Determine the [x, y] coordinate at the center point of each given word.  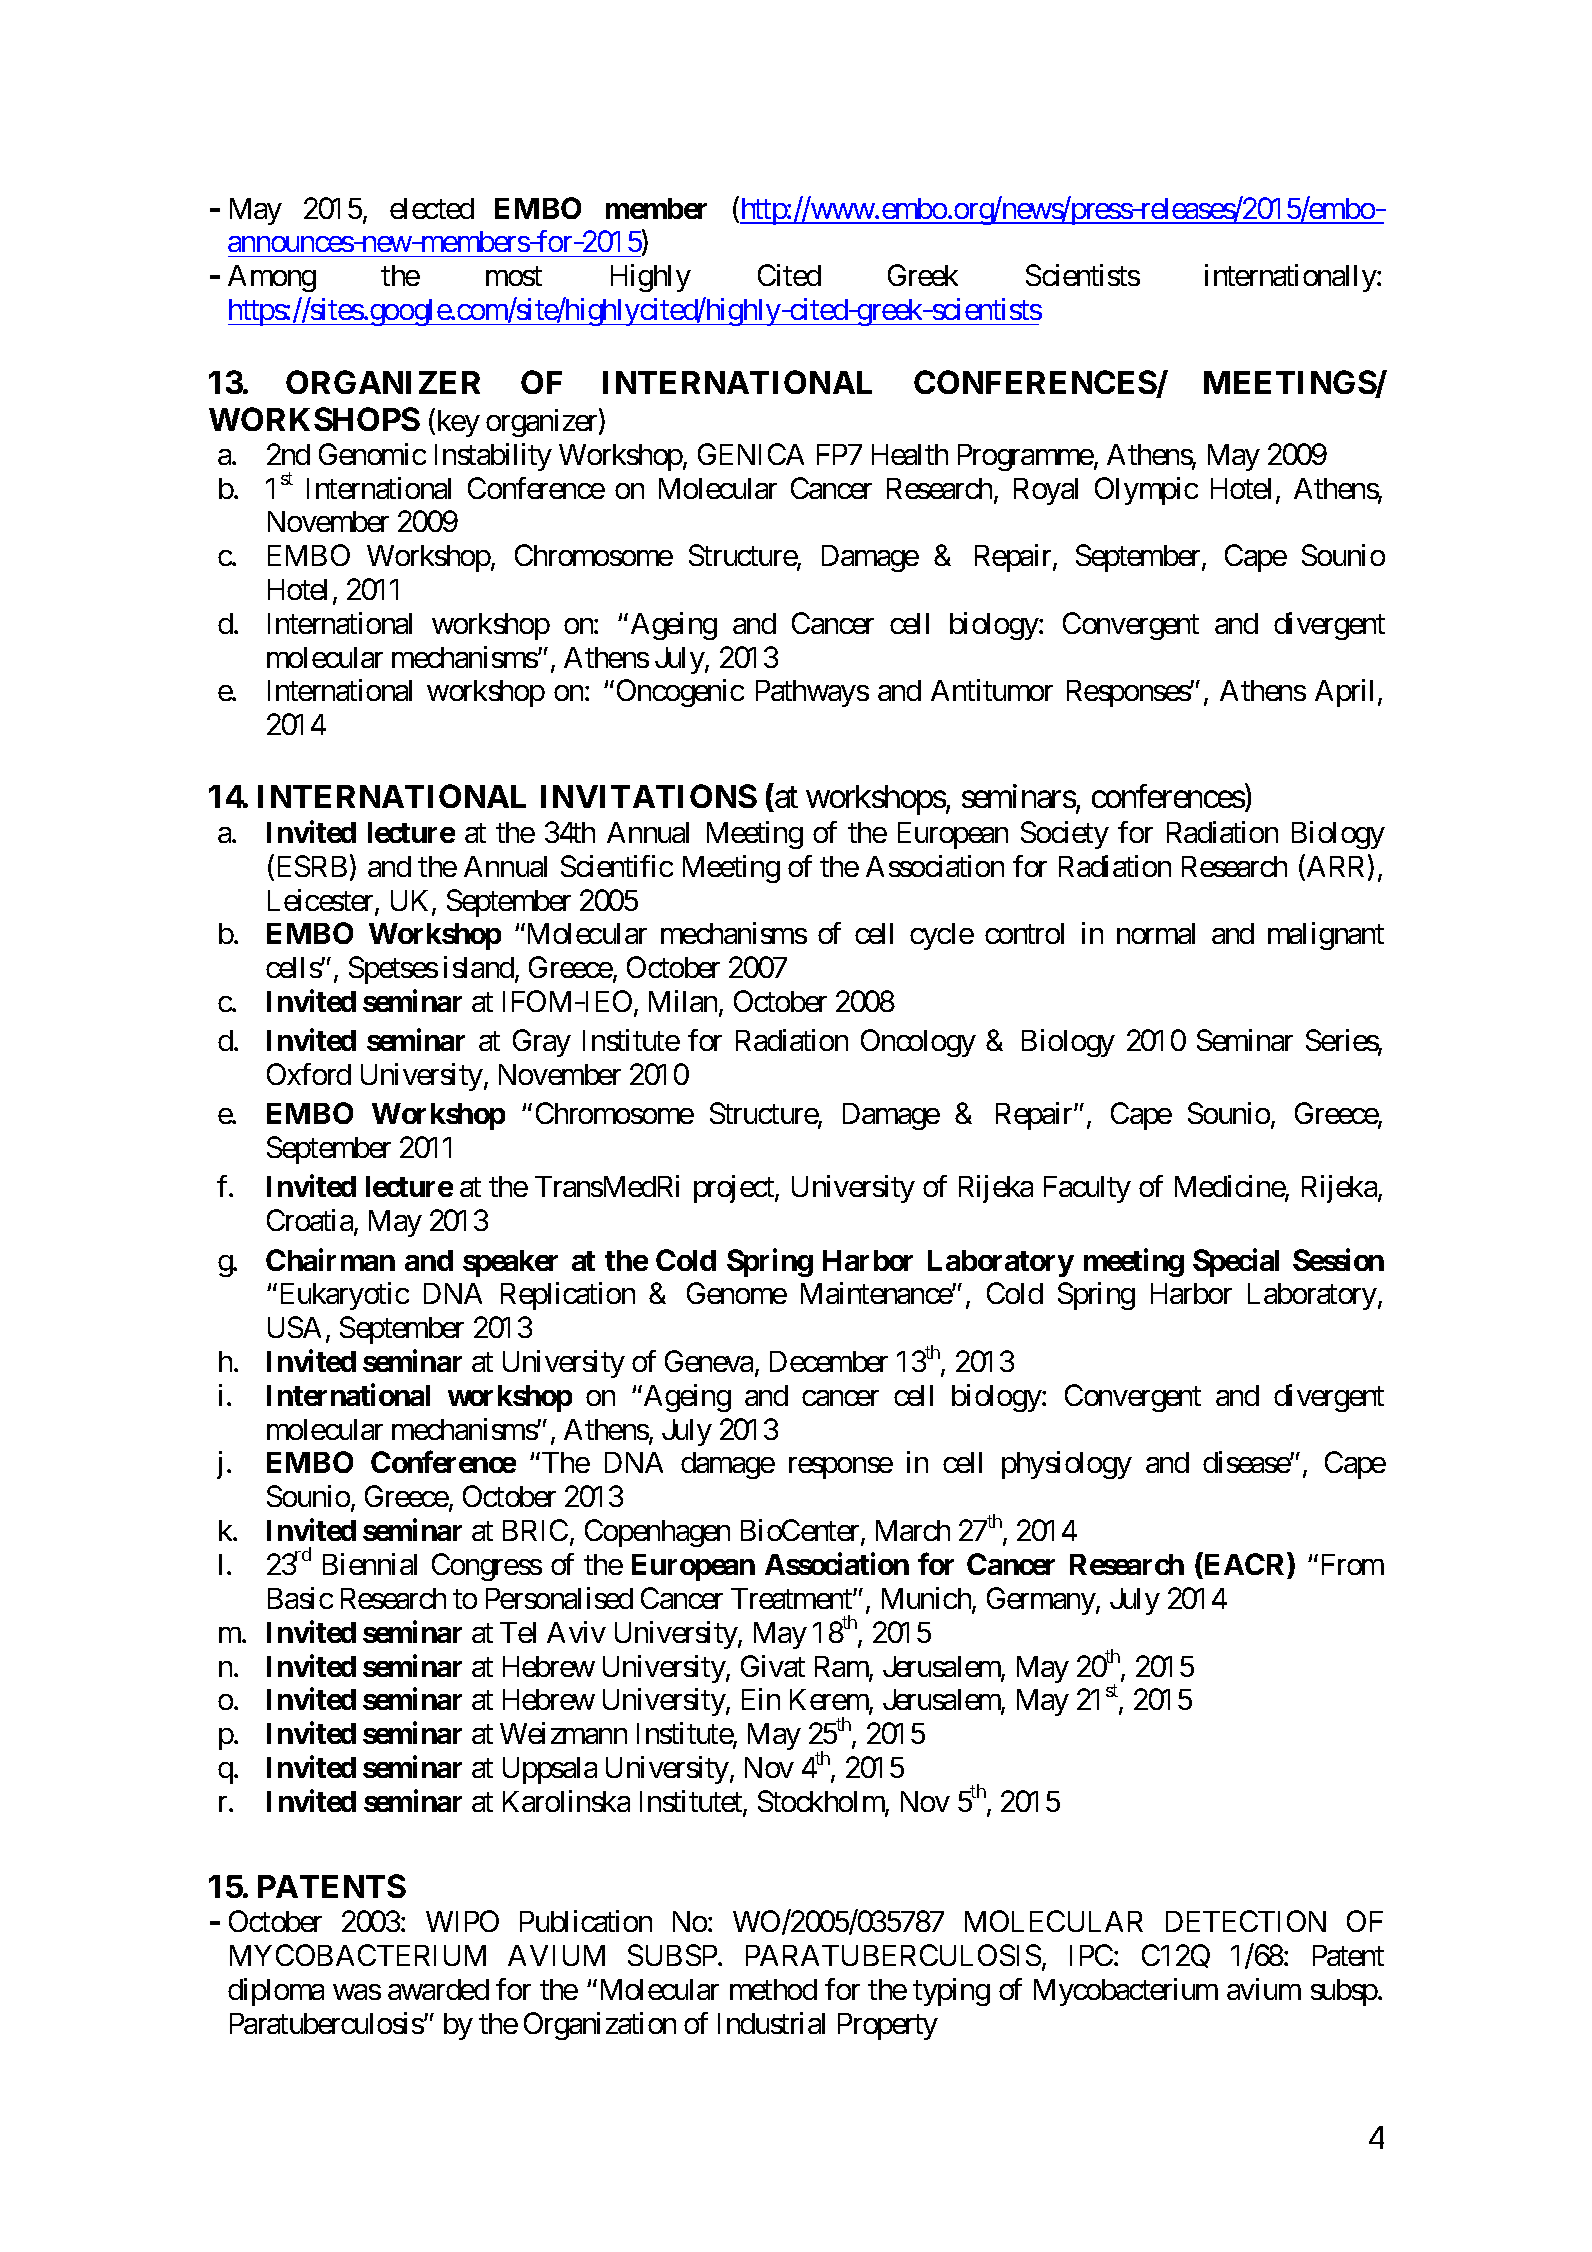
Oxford [309, 1074]
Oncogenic [680, 693]
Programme [1026, 457]
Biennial [370, 1564]
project [735, 1189]
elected [432, 208]
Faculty [1087, 1189]
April [1344, 693]
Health [910, 454]
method [773, 1989]
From [1353, 1564]
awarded [438, 1989]
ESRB [310, 867]
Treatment [792, 1598]
